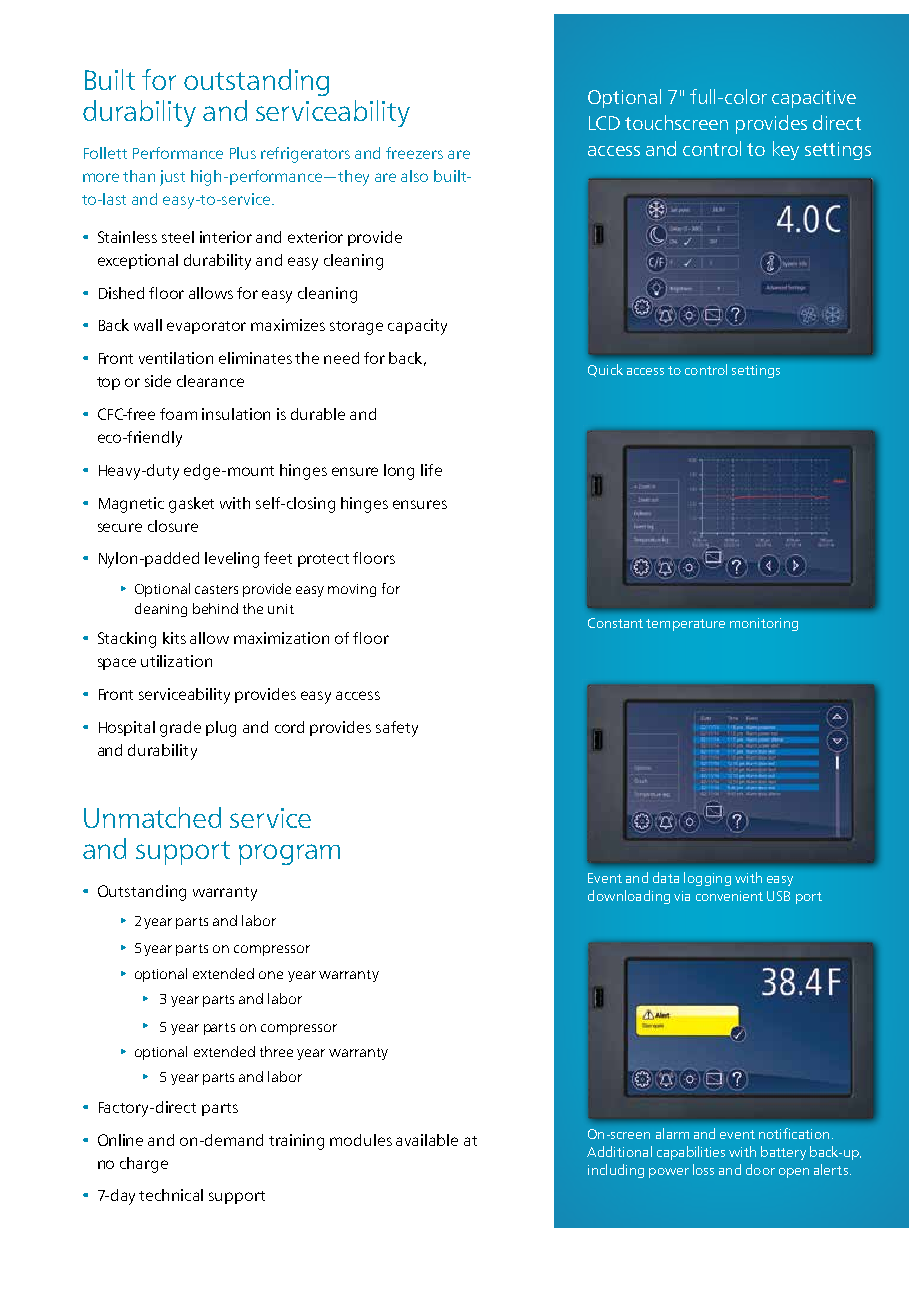 The height and width of the screenshot is (1302, 924). Describe the element at coordinates (605, 370) in the screenshot. I see `Quick` at that location.
